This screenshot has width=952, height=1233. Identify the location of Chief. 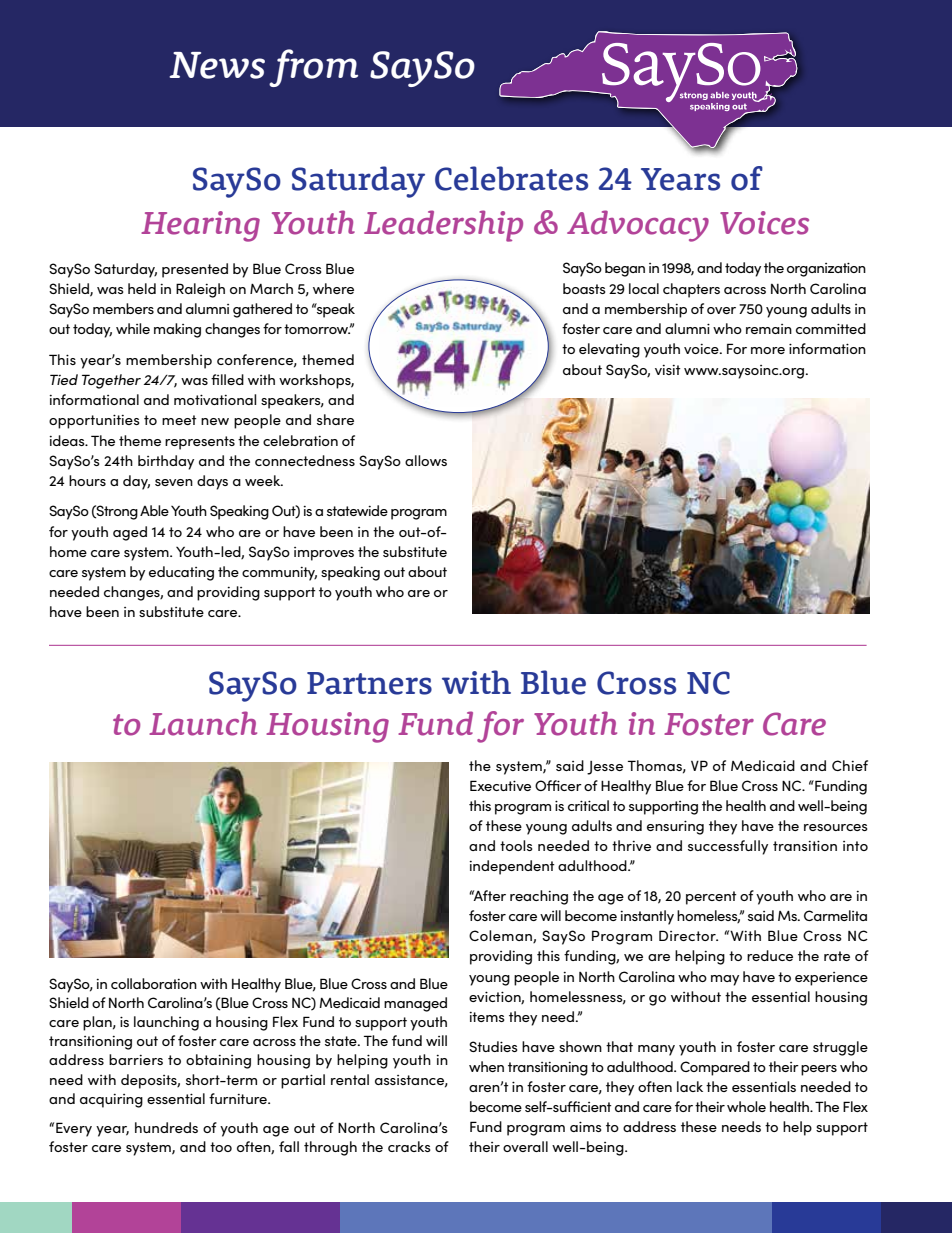
(850, 765).
